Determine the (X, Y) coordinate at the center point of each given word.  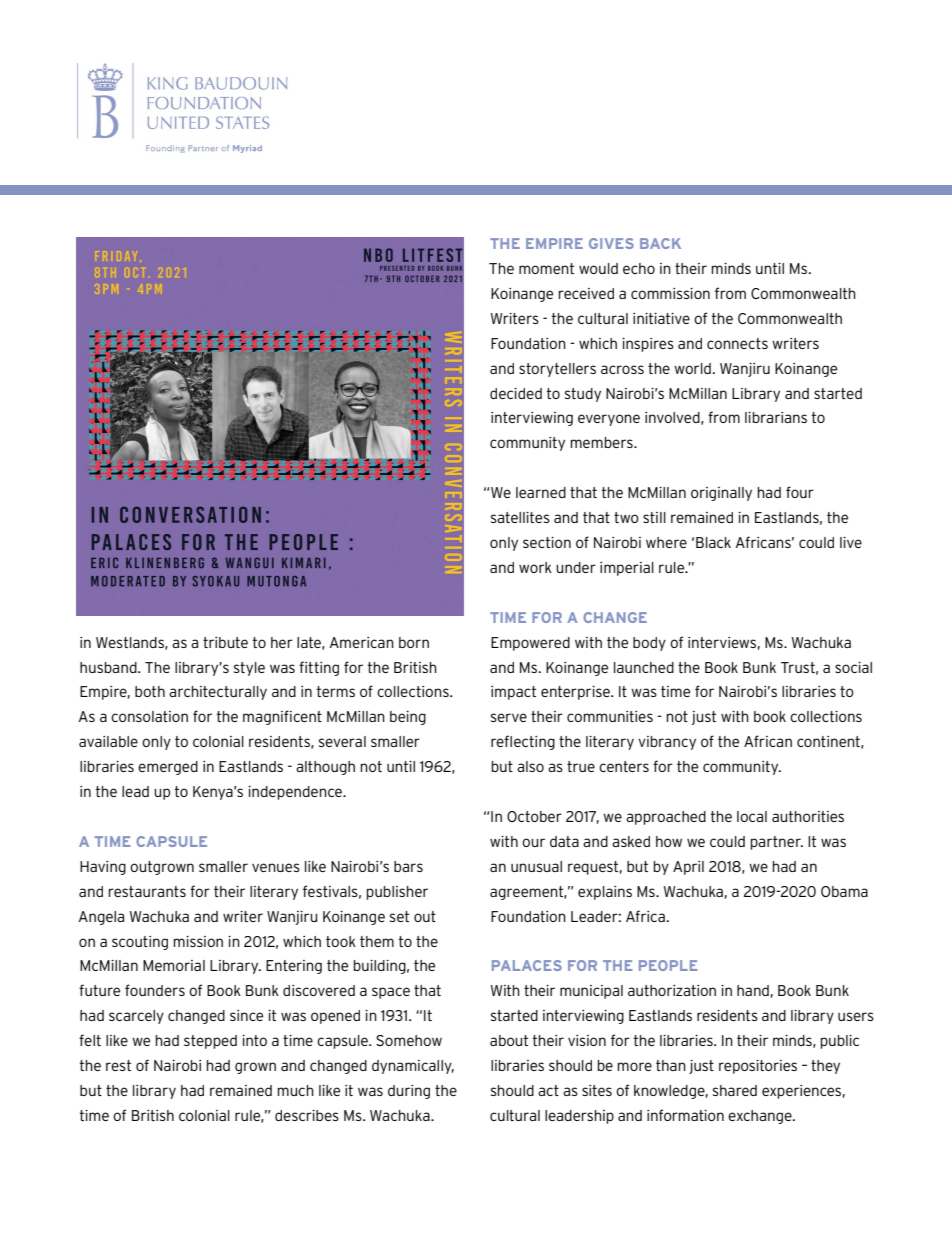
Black (713, 542)
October (534, 816)
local (752, 816)
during (409, 1092)
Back (660, 243)
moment (546, 268)
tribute (225, 642)
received (586, 293)
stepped (210, 1042)
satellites (520, 517)
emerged (168, 768)
